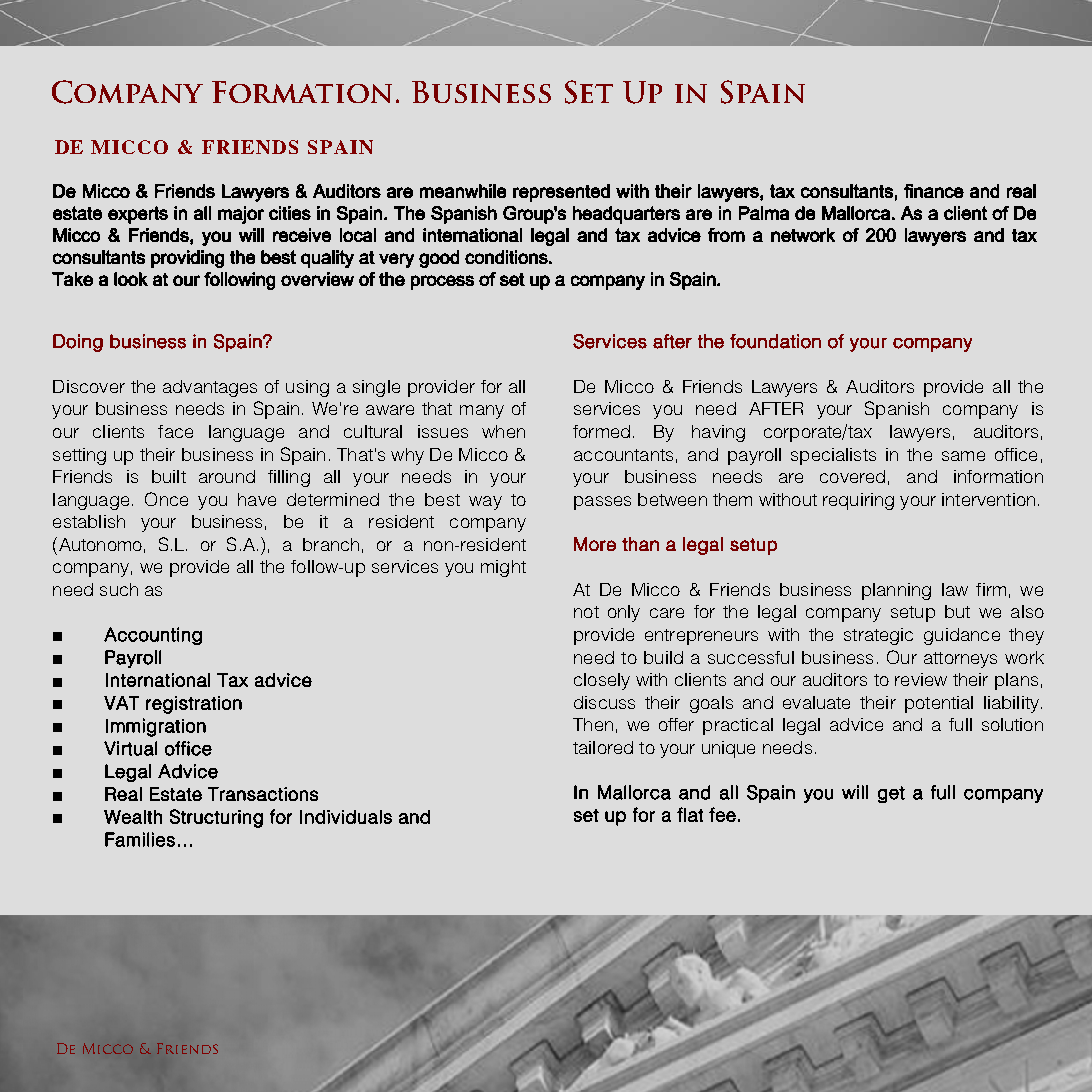  Describe the element at coordinates (934, 191) in the image. I see `finance` at that location.
